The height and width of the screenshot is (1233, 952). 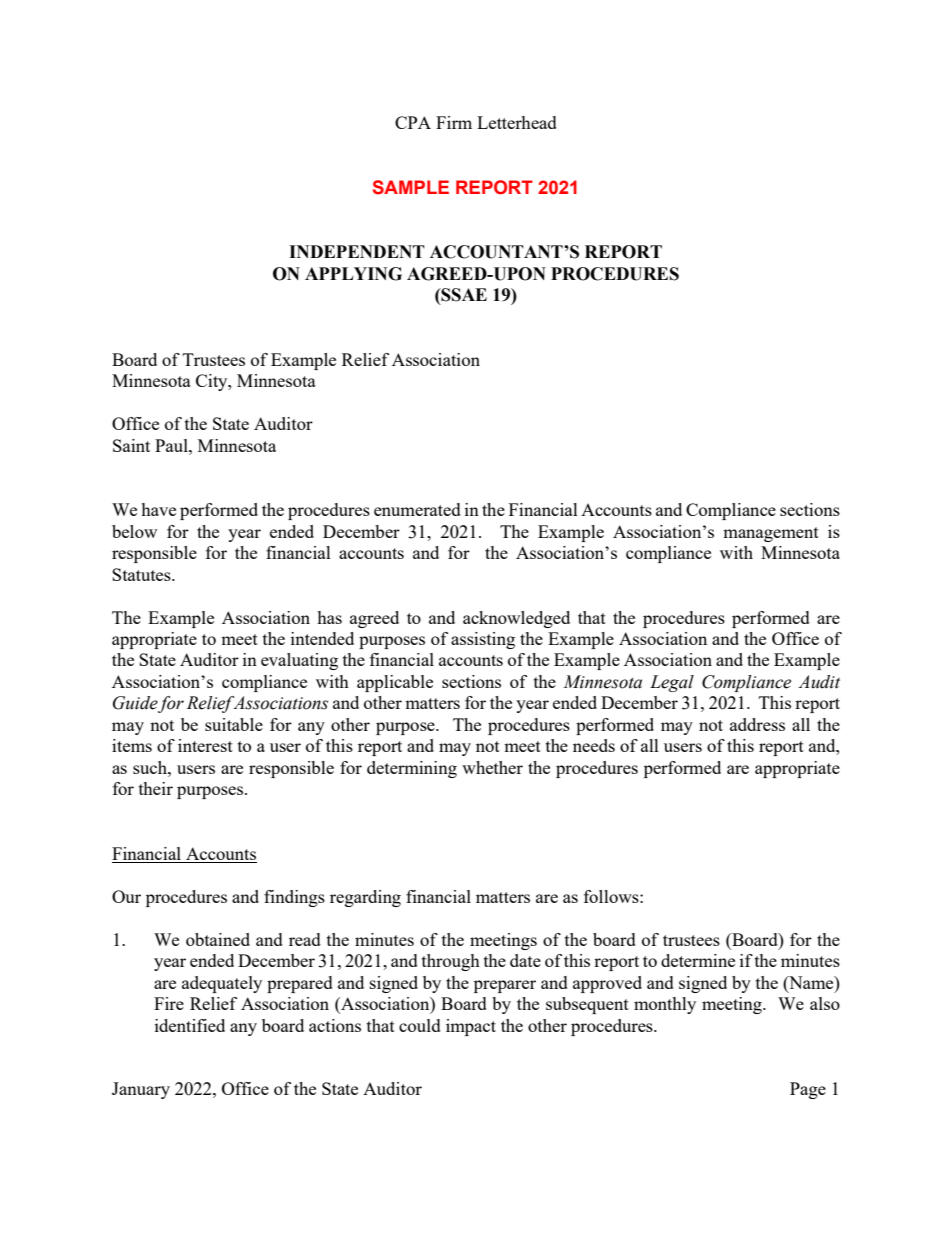 What do you see at coordinates (357, 251) in the screenshot?
I see `INDEPENDENT` at bounding box center [357, 251].
